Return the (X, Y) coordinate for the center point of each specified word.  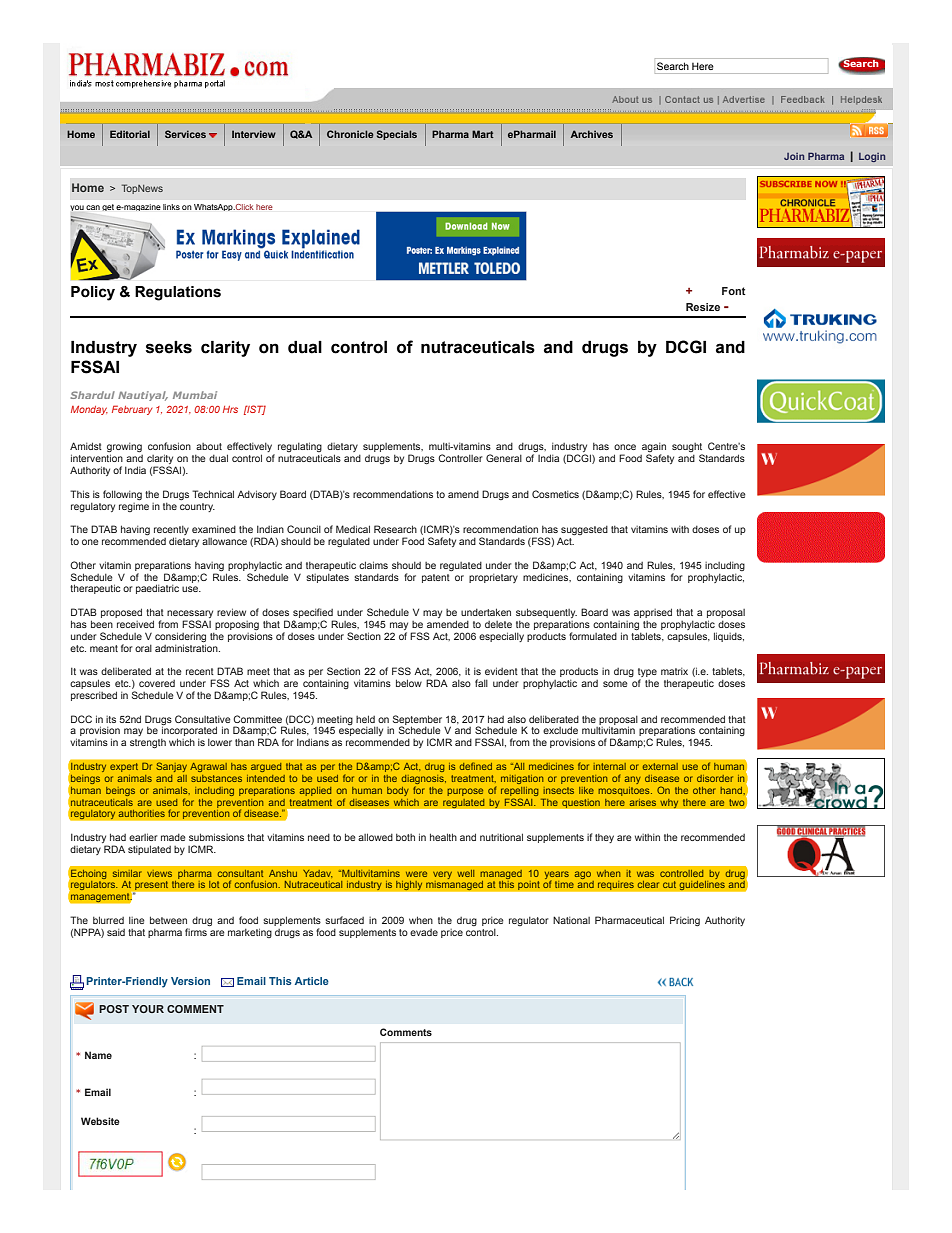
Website (100, 1121)
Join (794, 156)
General (504, 458)
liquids (729, 637)
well (465, 873)
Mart (483, 134)
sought (687, 449)
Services (185, 134)
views (159, 873)
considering (180, 637)
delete (498, 624)
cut (669, 884)
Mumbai (195, 395)
